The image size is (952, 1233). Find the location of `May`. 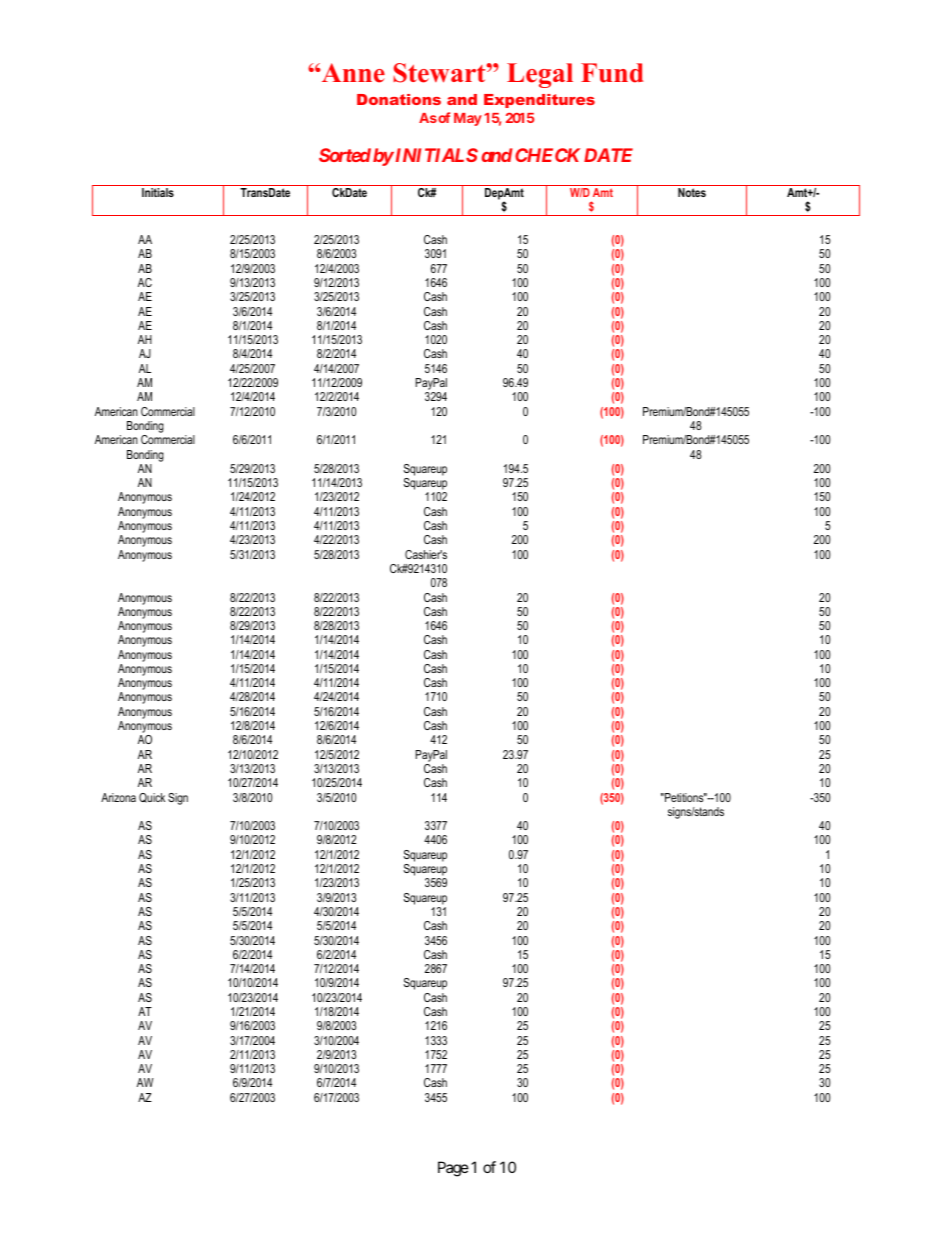

May is located at coordinates (468, 119).
